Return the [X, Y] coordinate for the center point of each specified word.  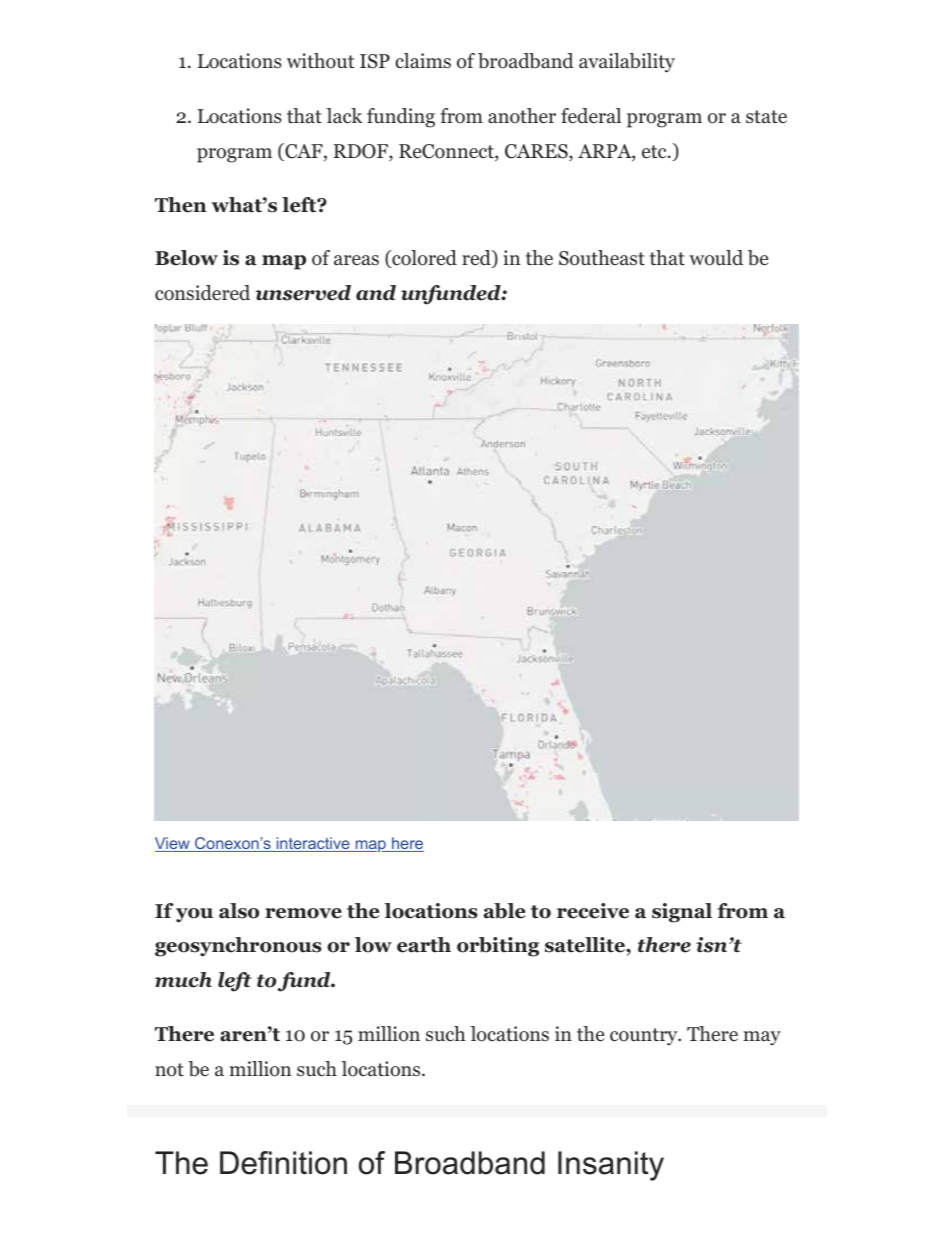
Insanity [611, 1166]
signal [682, 913]
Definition [283, 1163]
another [522, 116]
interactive [313, 844]
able [504, 911]
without [321, 61]
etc [655, 152]
